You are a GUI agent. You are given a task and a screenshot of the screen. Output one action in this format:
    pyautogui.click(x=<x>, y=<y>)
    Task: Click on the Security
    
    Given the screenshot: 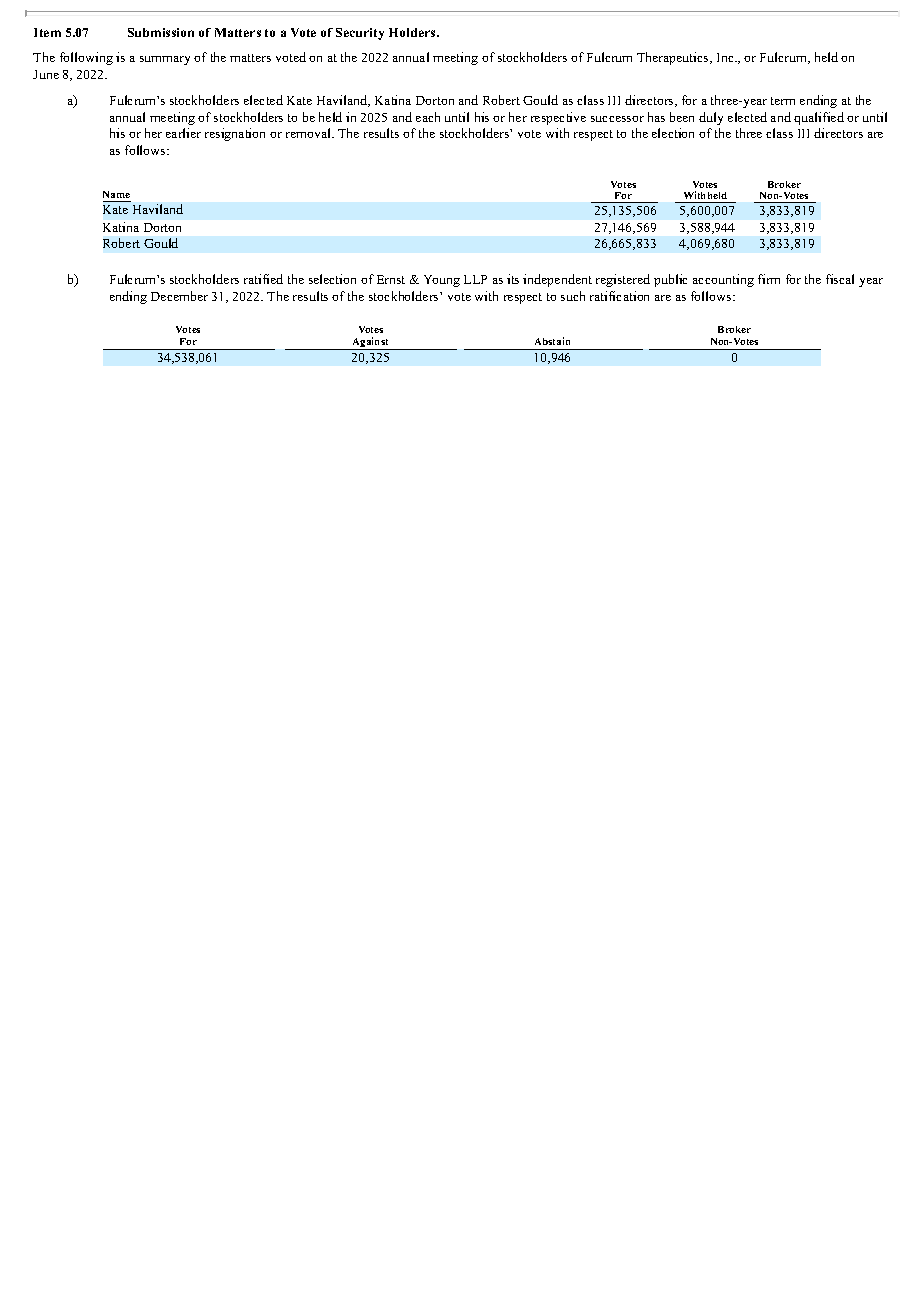 What is the action you would take?
    pyautogui.click(x=360, y=34)
